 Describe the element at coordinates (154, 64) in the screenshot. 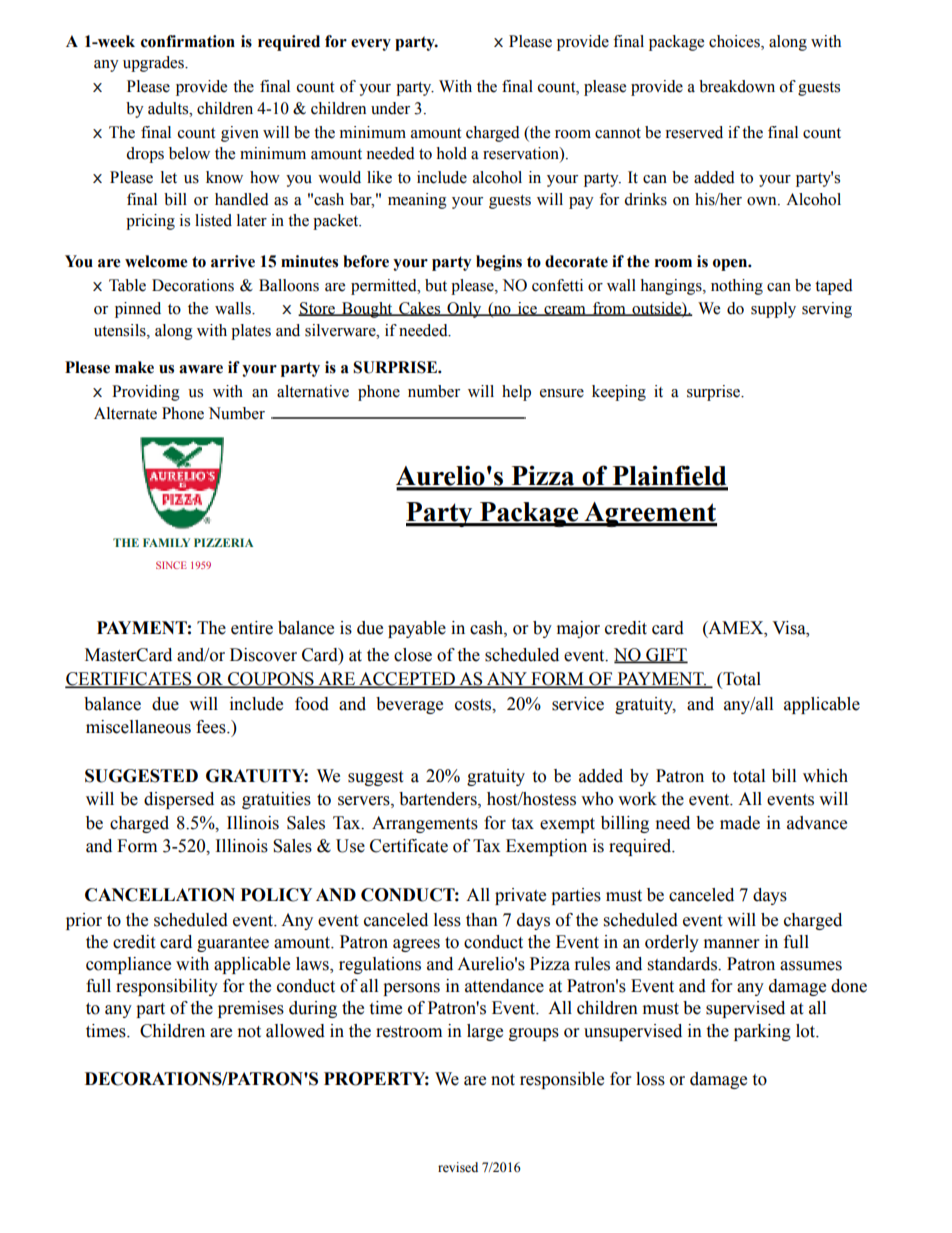

I see `upgrades` at that location.
